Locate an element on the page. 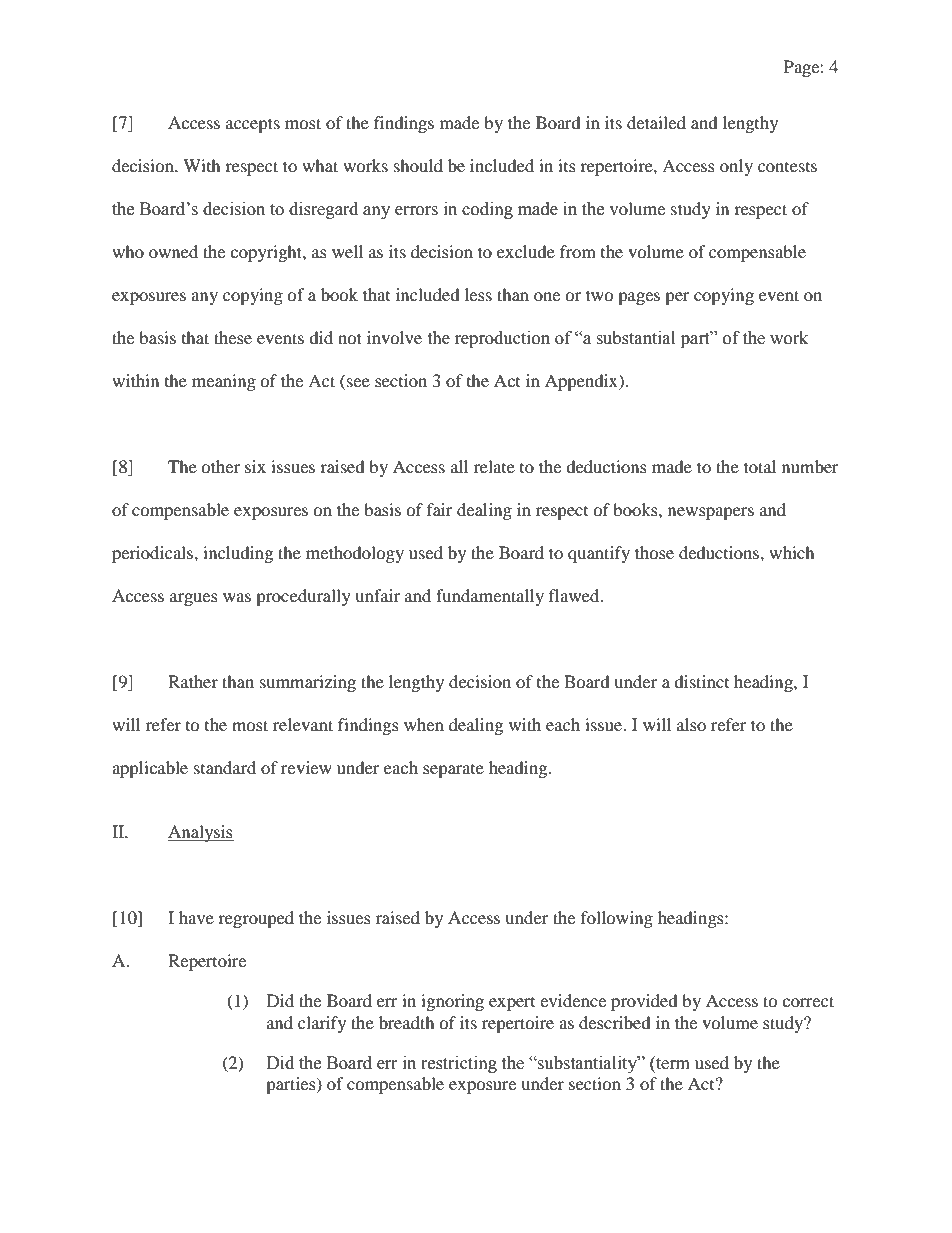 The height and width of the document is (1233, 952). other is located at coordinates (220, 466).
